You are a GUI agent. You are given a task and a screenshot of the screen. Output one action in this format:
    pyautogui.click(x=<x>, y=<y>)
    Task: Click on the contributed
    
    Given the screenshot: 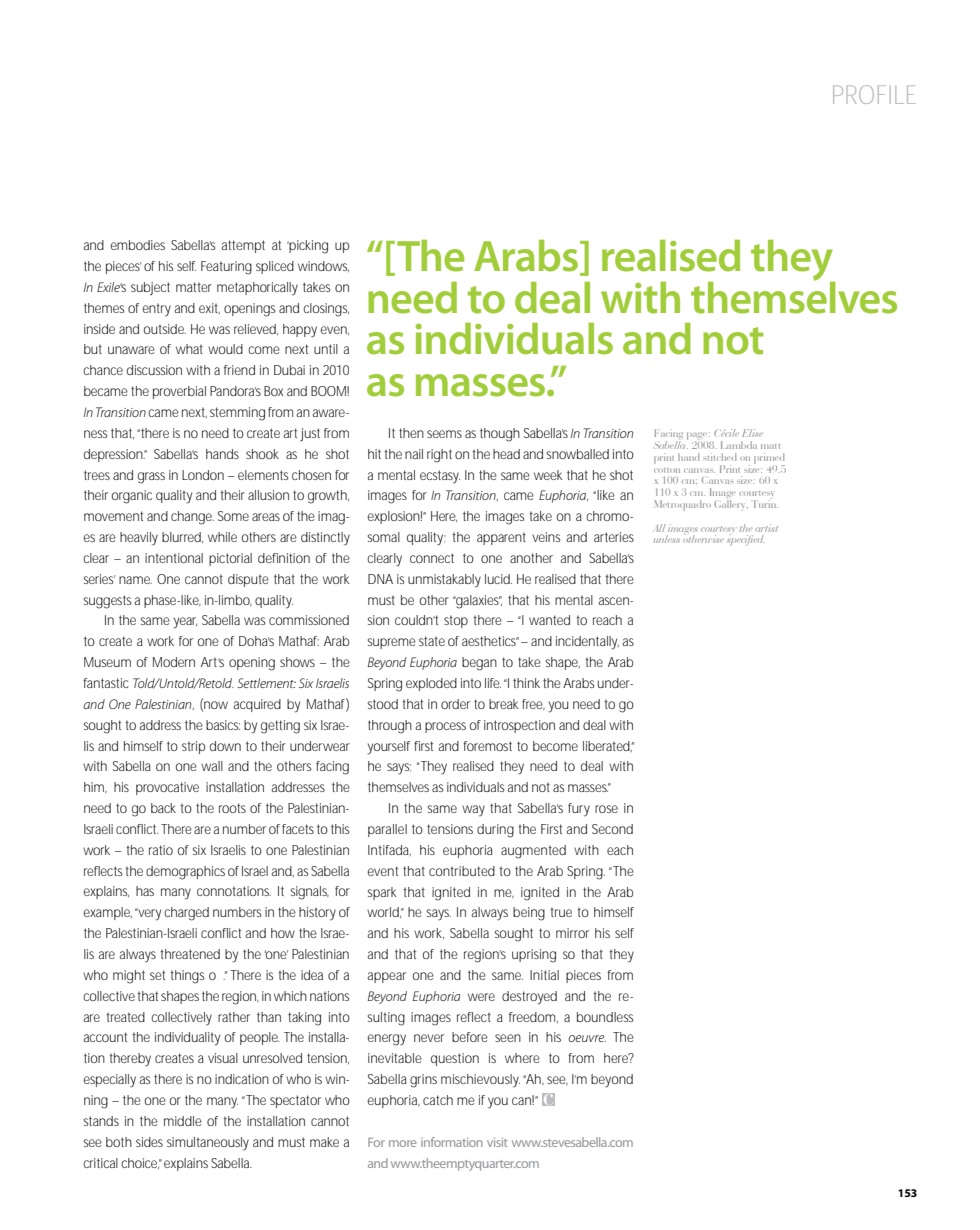 What is the action you would take?
    pyautogui.click(x=462, y=871)
